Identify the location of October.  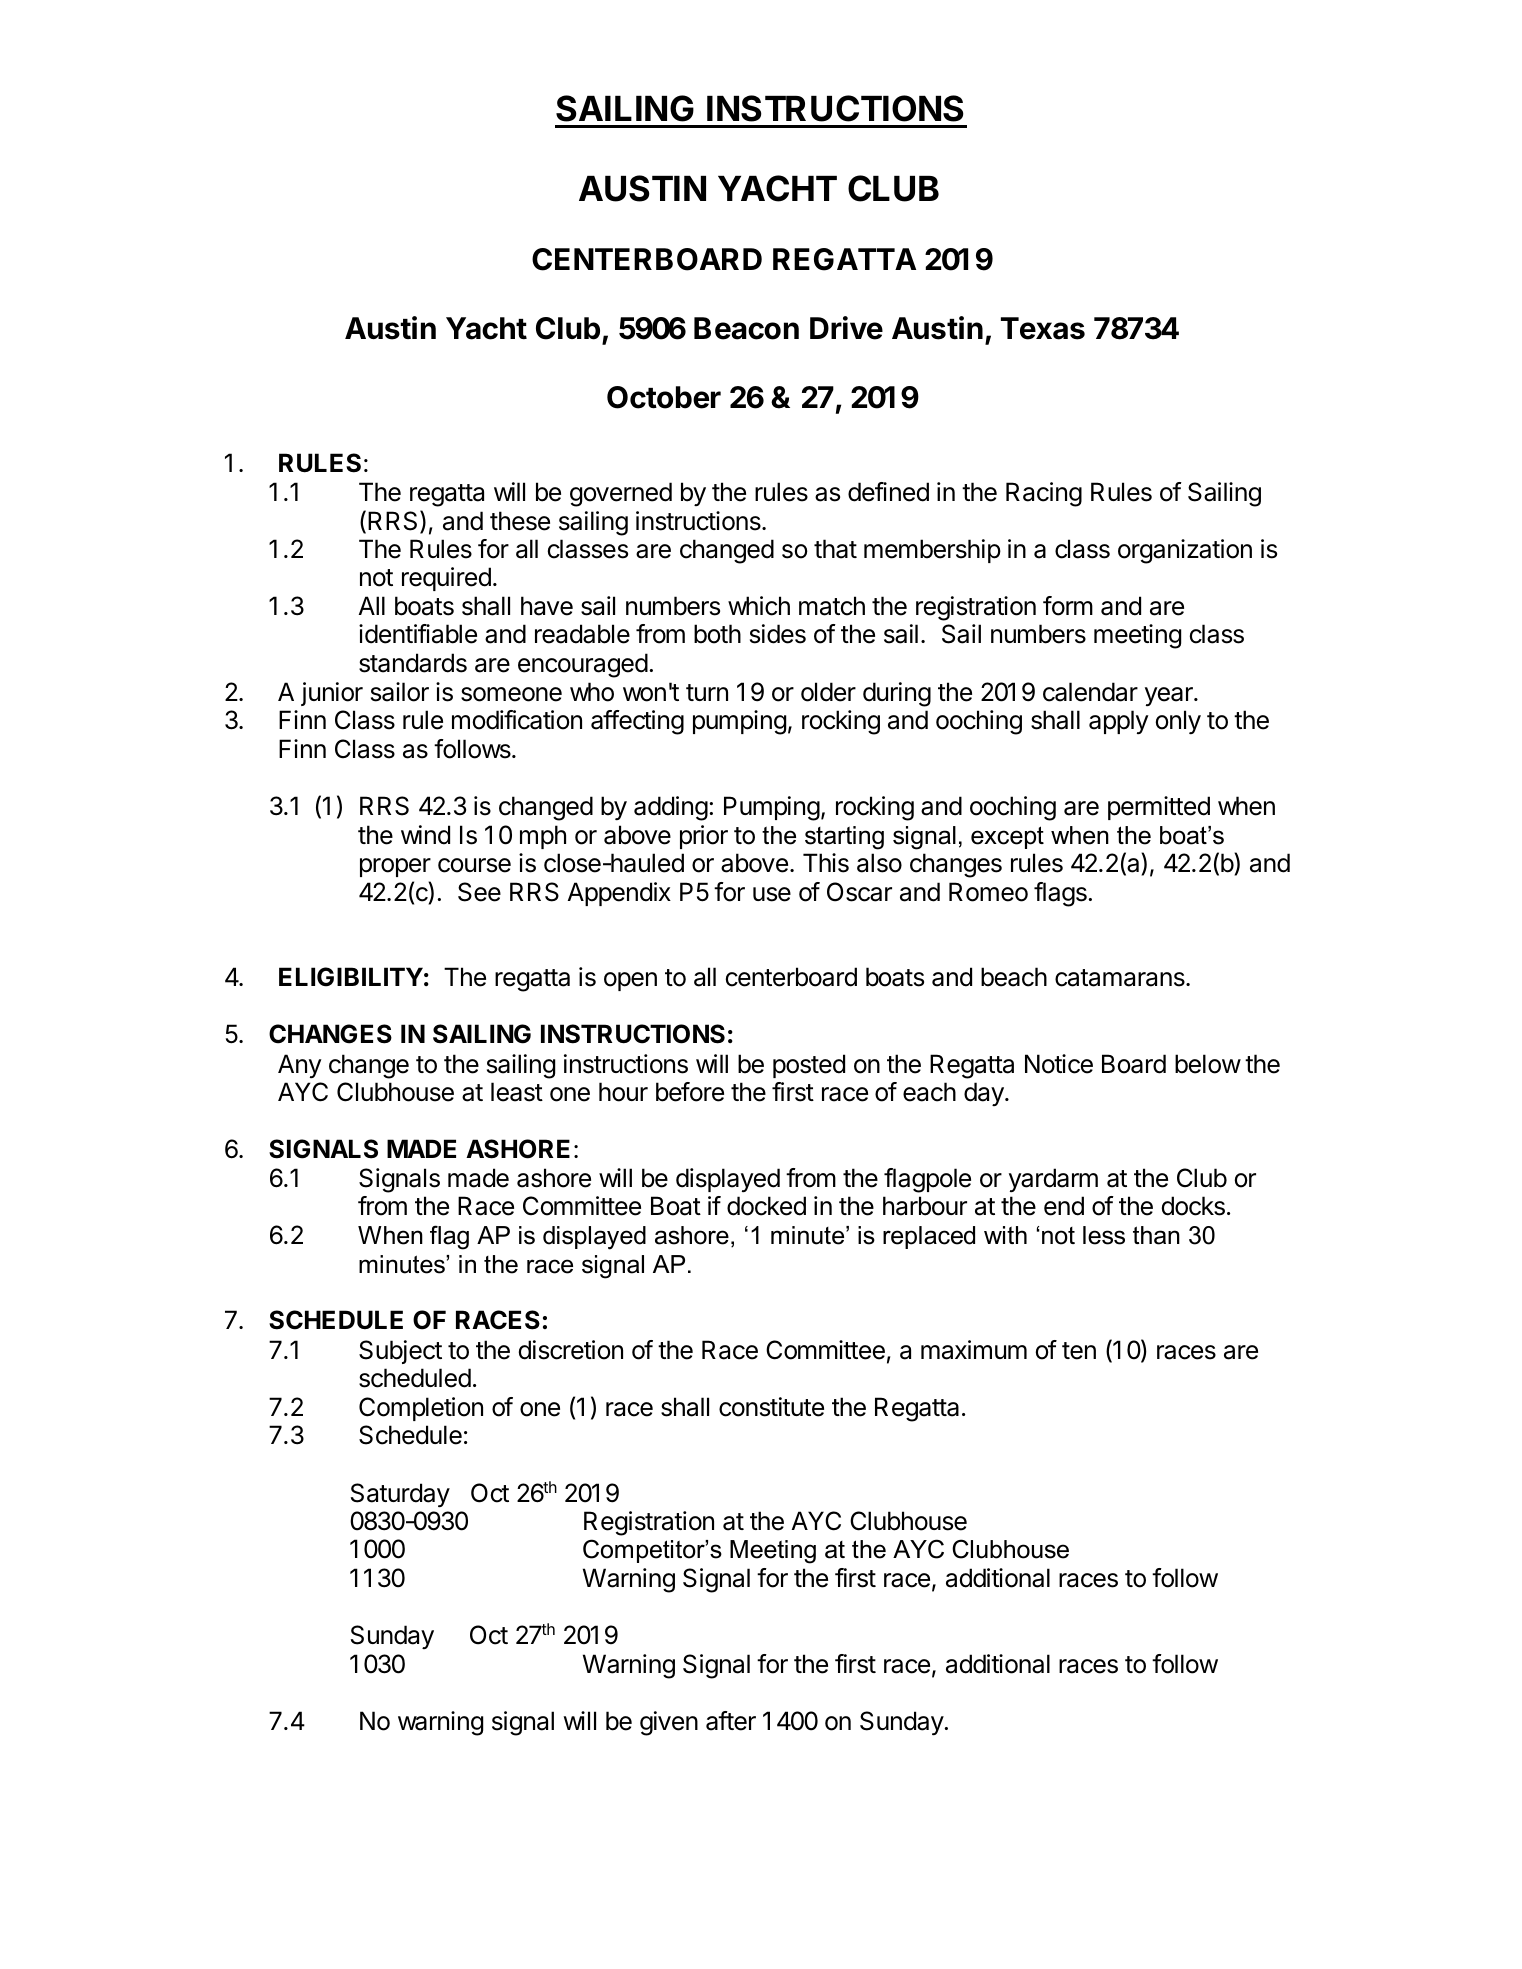
(664, 397).
